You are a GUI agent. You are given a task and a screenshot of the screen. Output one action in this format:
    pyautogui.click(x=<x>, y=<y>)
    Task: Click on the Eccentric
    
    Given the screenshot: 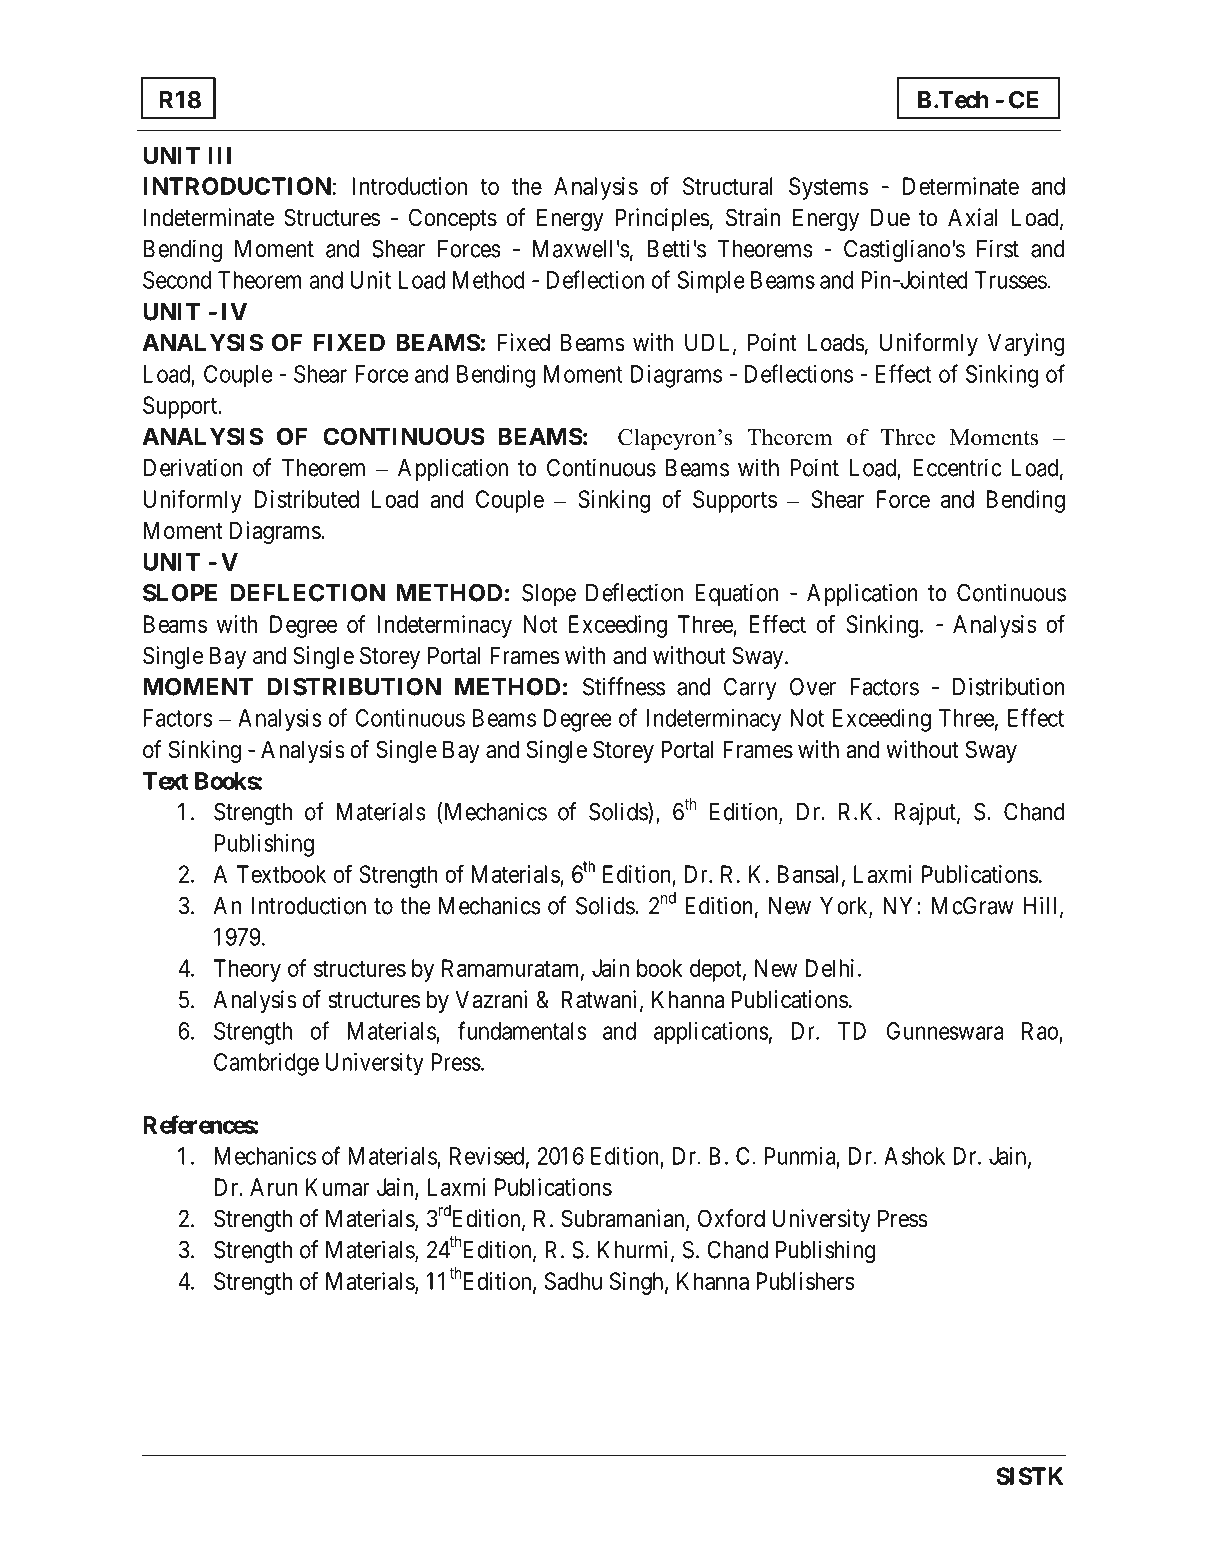 What is the action you would take?
    pyautogui.click(x=957, y=467)
